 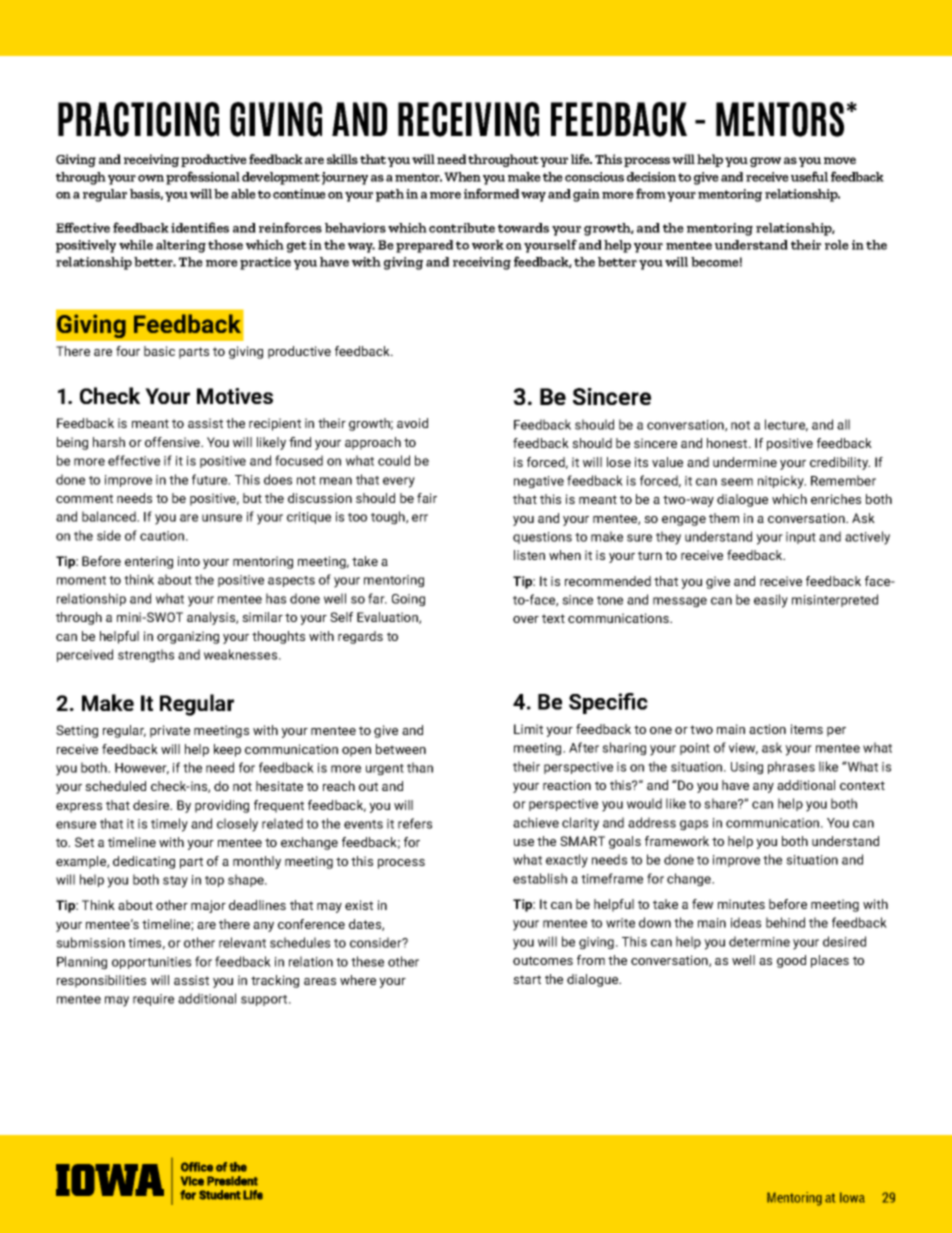 What do you see at coordinates (785, 922) in the screenshot?
I see `behind` at bounding box center [785, 922].
